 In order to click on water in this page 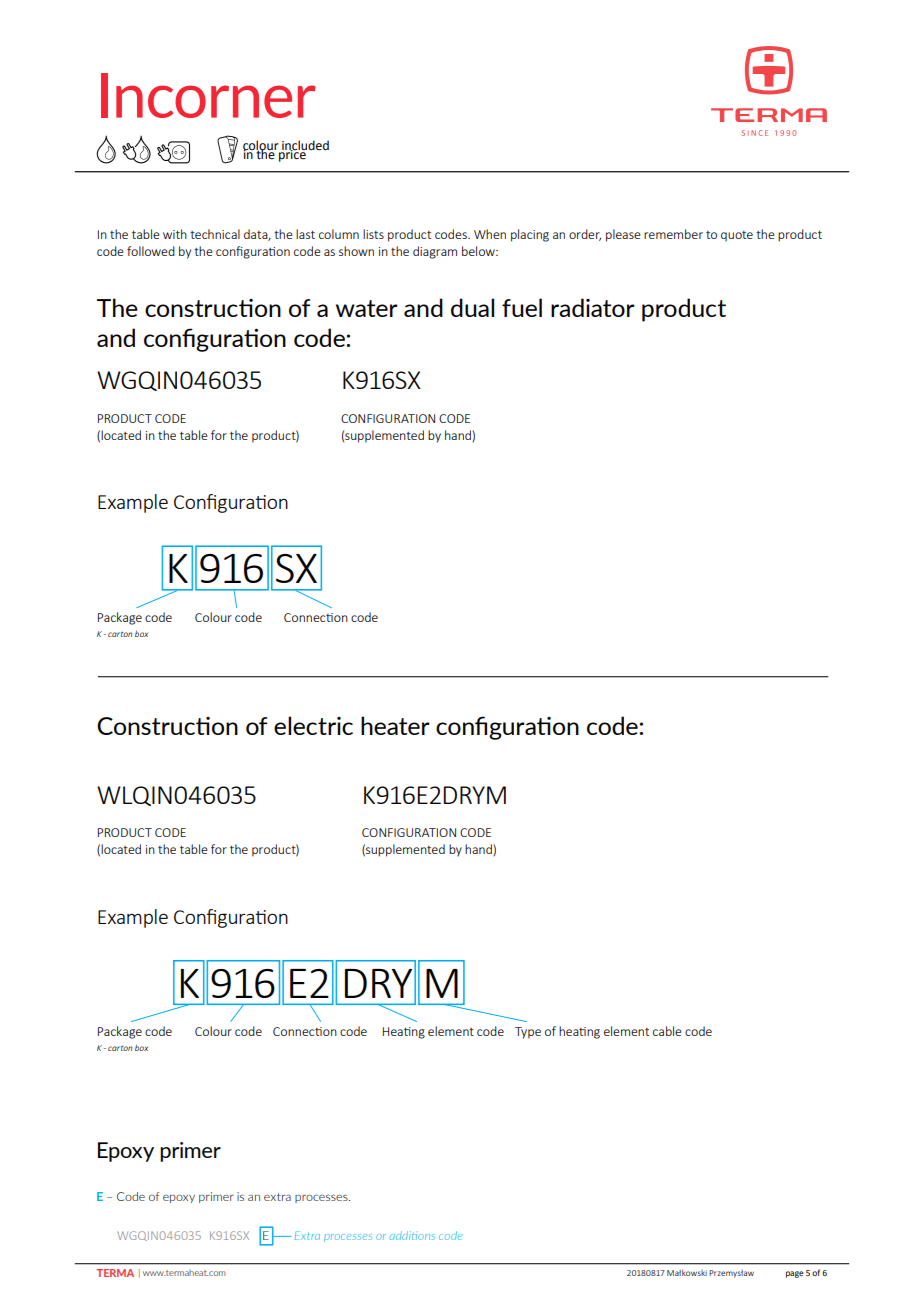, I will do `click(367, 308)`.
